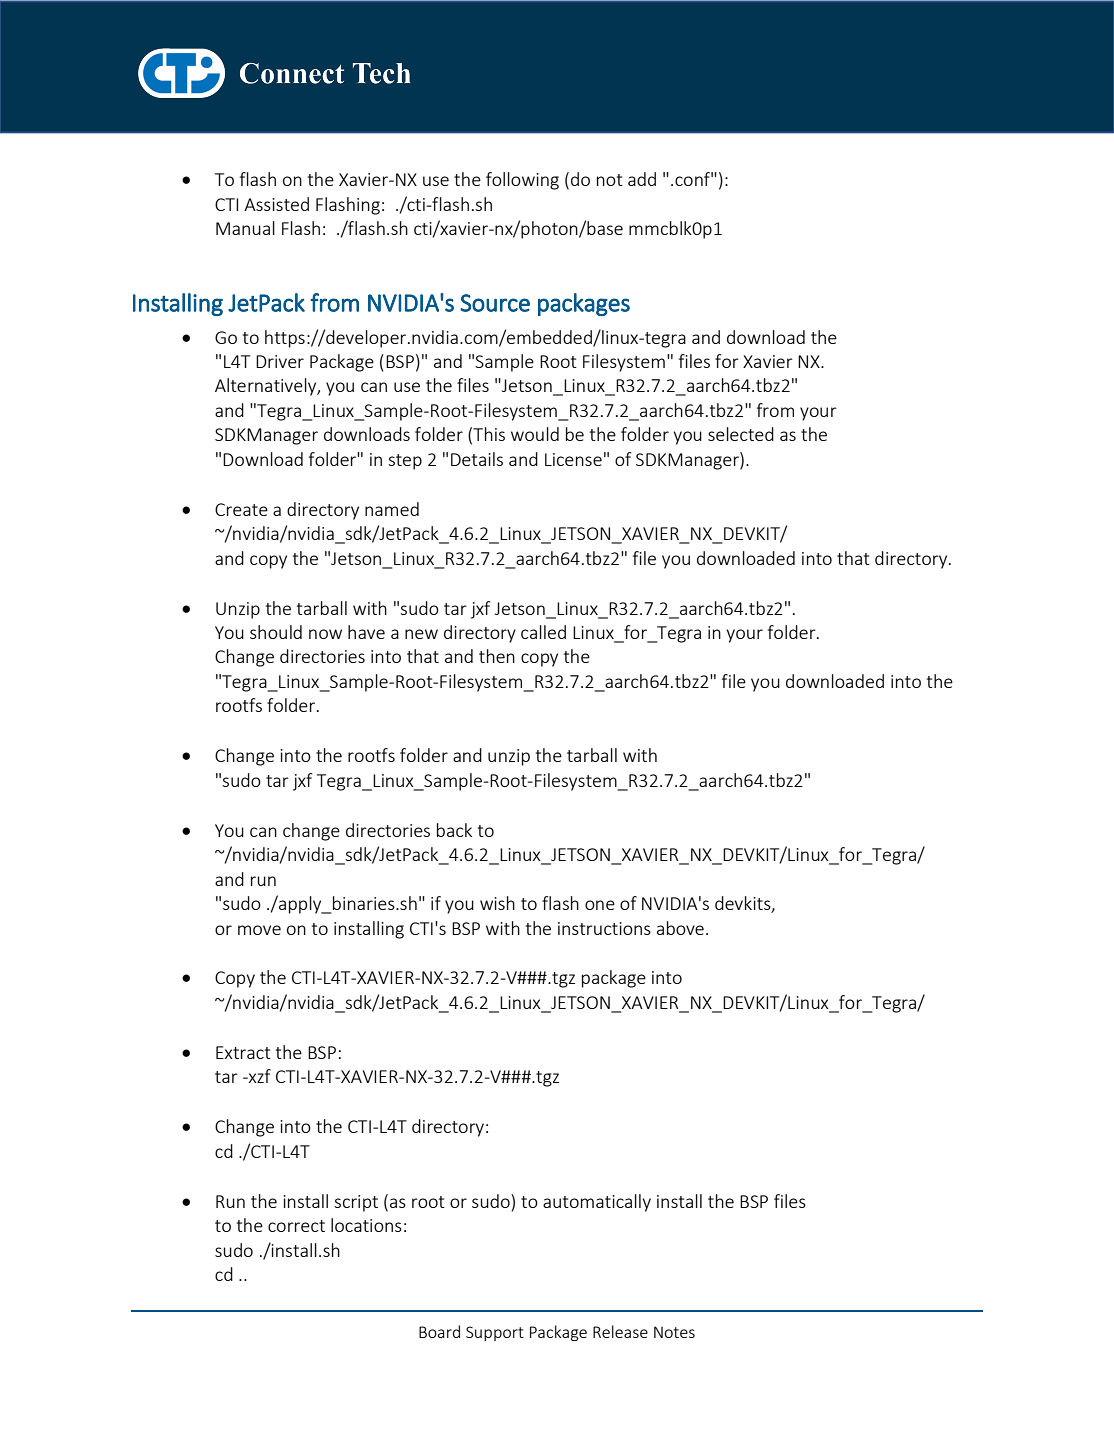 The image size is (1114, 1442). I want to click on Assisted, so click(276, 204).
